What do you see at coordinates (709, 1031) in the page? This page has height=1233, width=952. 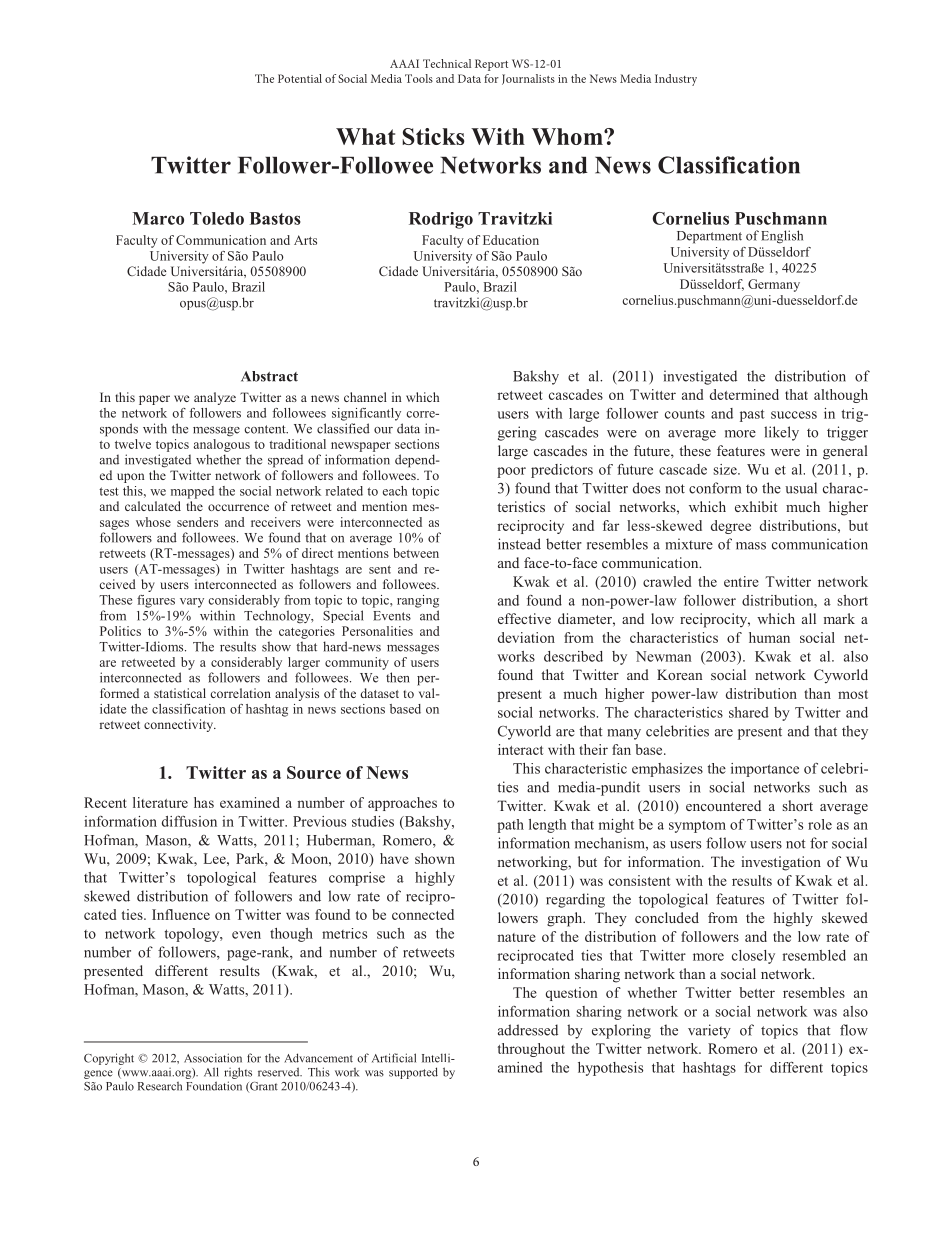 I see `variety` at bounding box center [709, 1031].
